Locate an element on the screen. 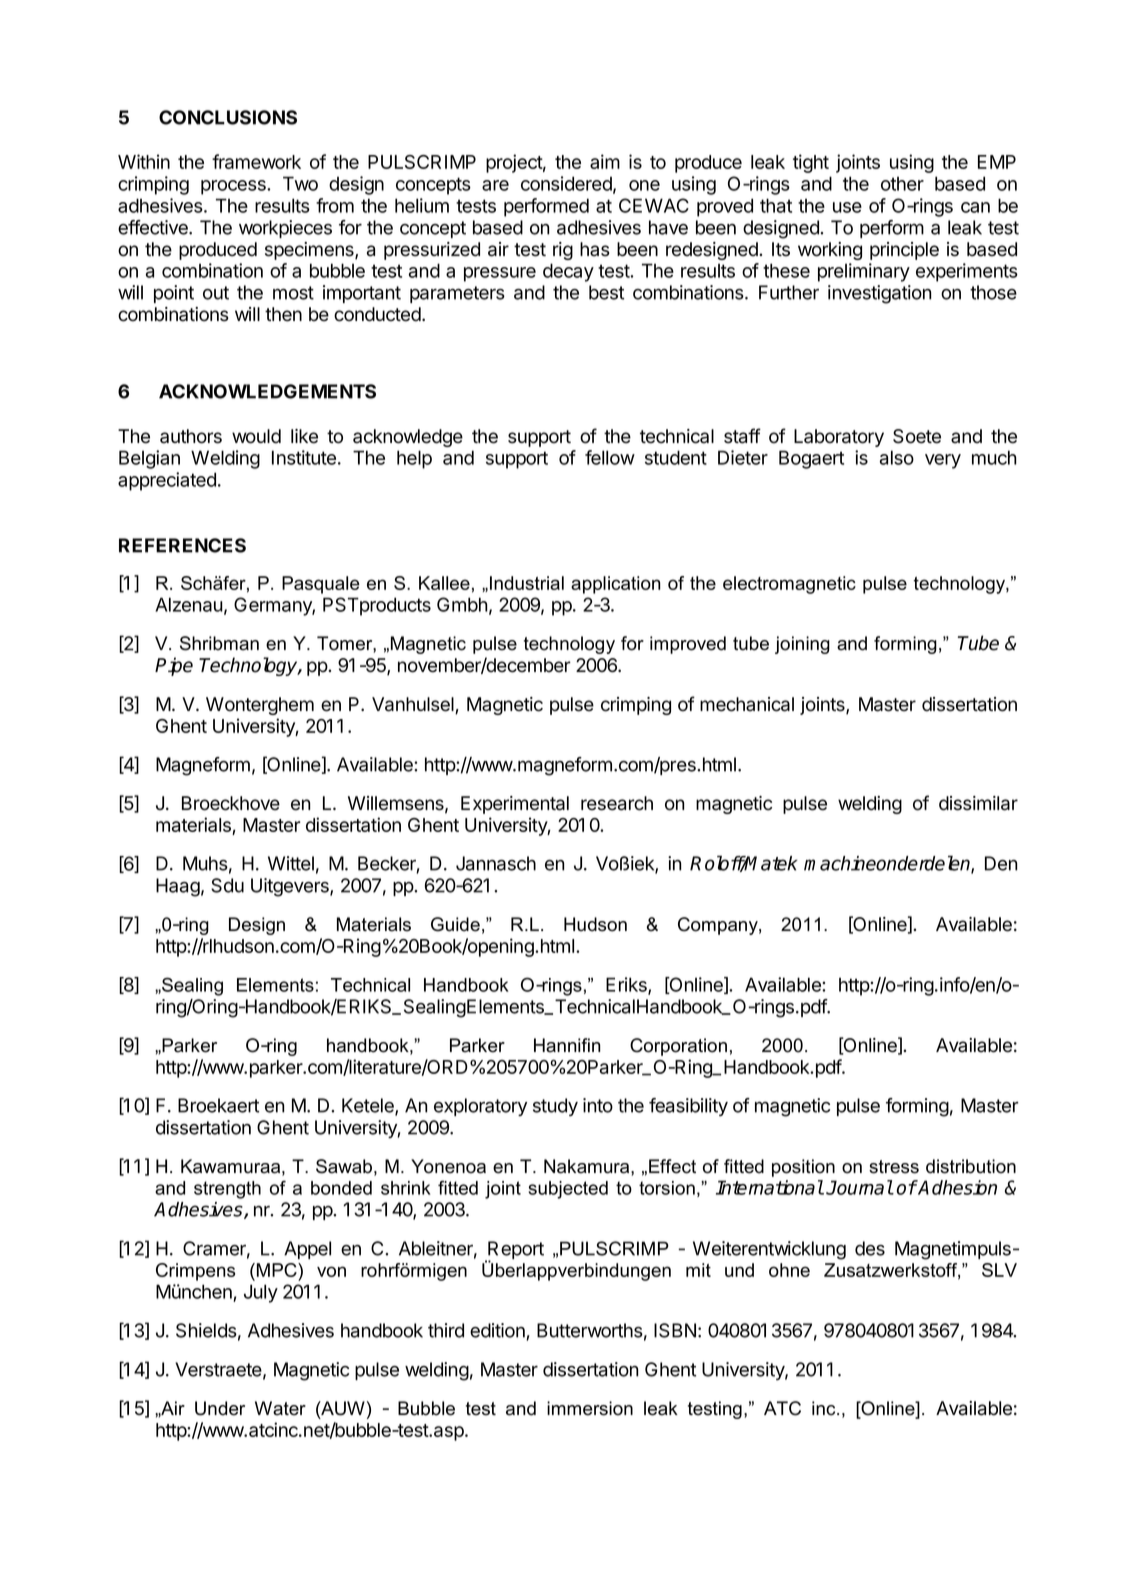  research is located at coordinates (617, 803).
